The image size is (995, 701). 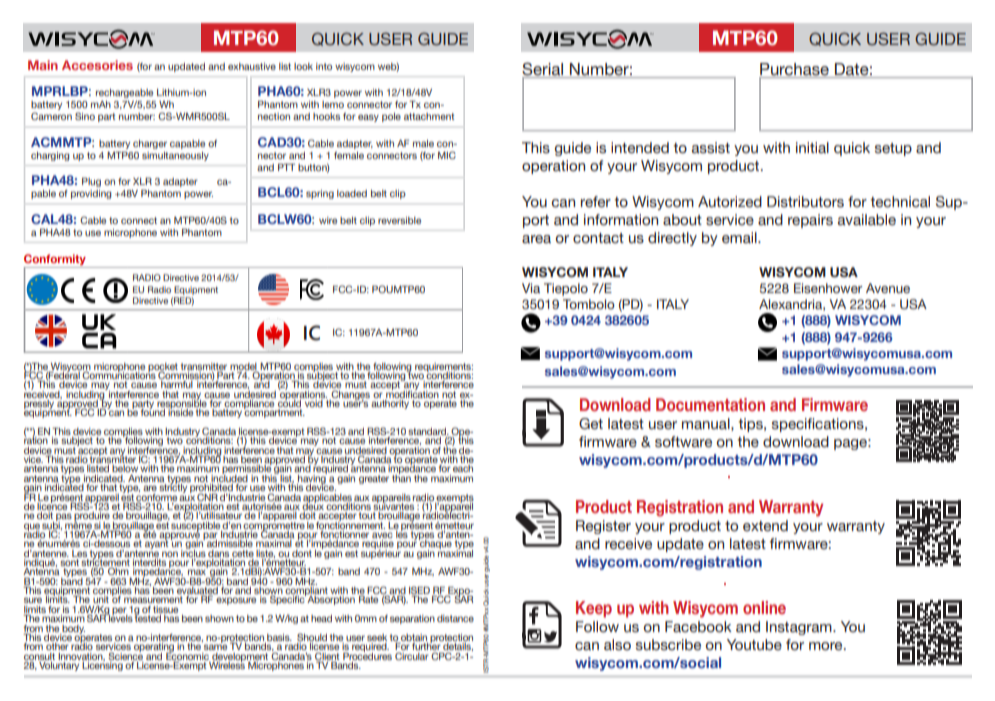 I want to click on reversible, so click(x=399, y=220).
